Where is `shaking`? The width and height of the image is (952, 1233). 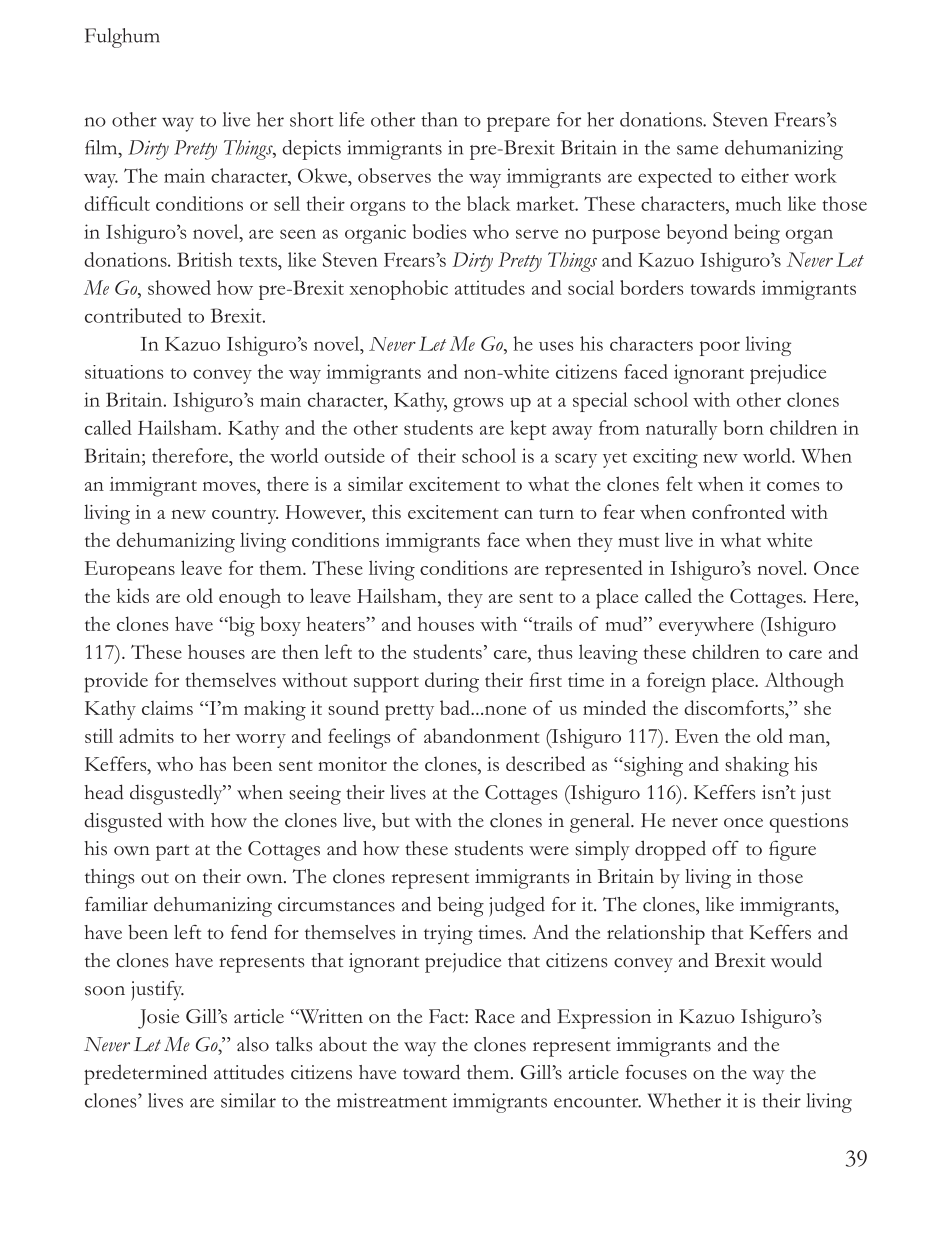 shaking is located at coordinates (757, 766).
